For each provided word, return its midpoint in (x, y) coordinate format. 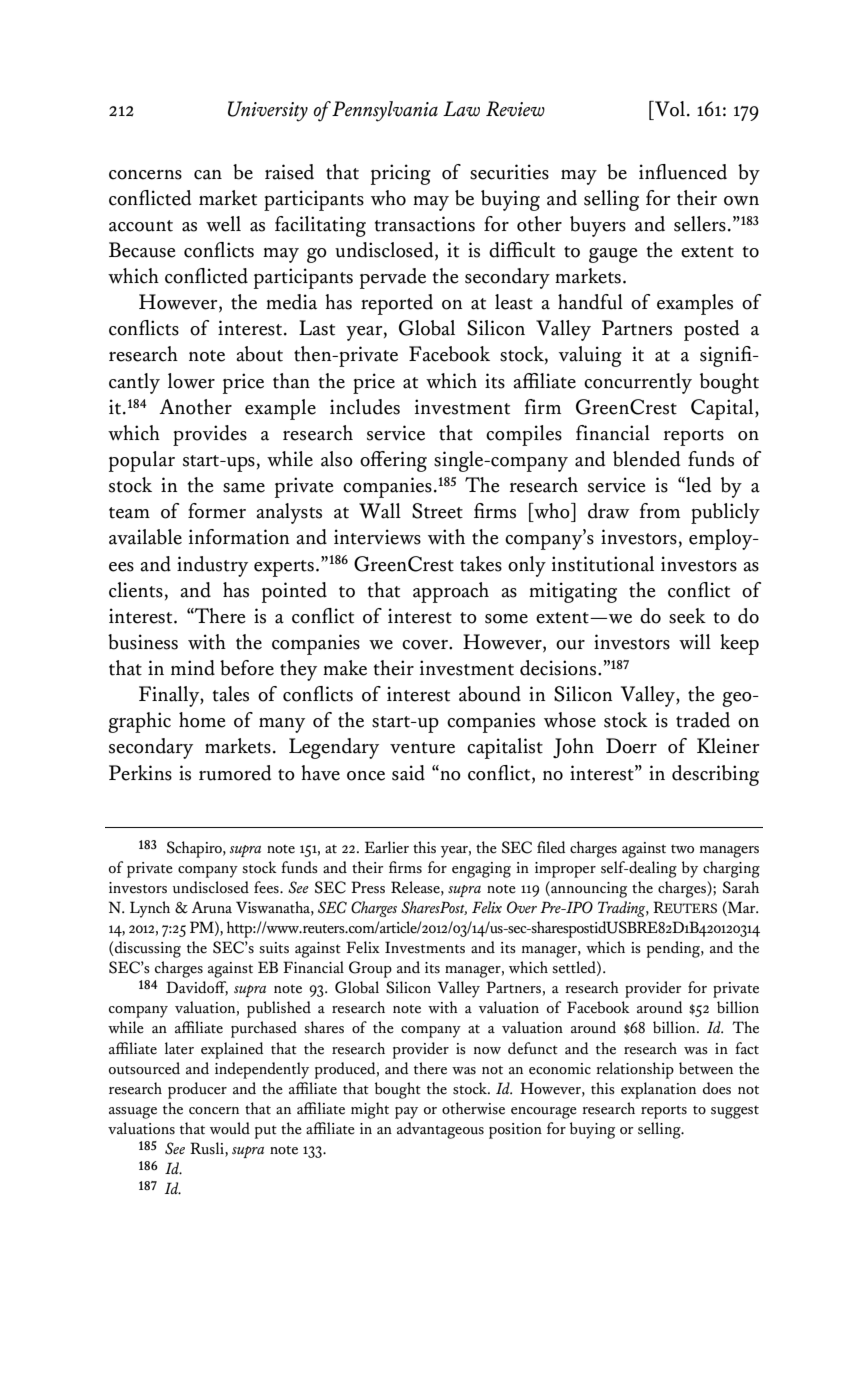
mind (193, 668)
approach (451, 592)
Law (461, 109)
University (268, 111)
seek (687, 616)
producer (197, 1090)
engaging (481, 870)
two (682, 849)
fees (267, 887)
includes (365, 407)
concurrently (638, 383)
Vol (669, 109)
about (259, 354)
